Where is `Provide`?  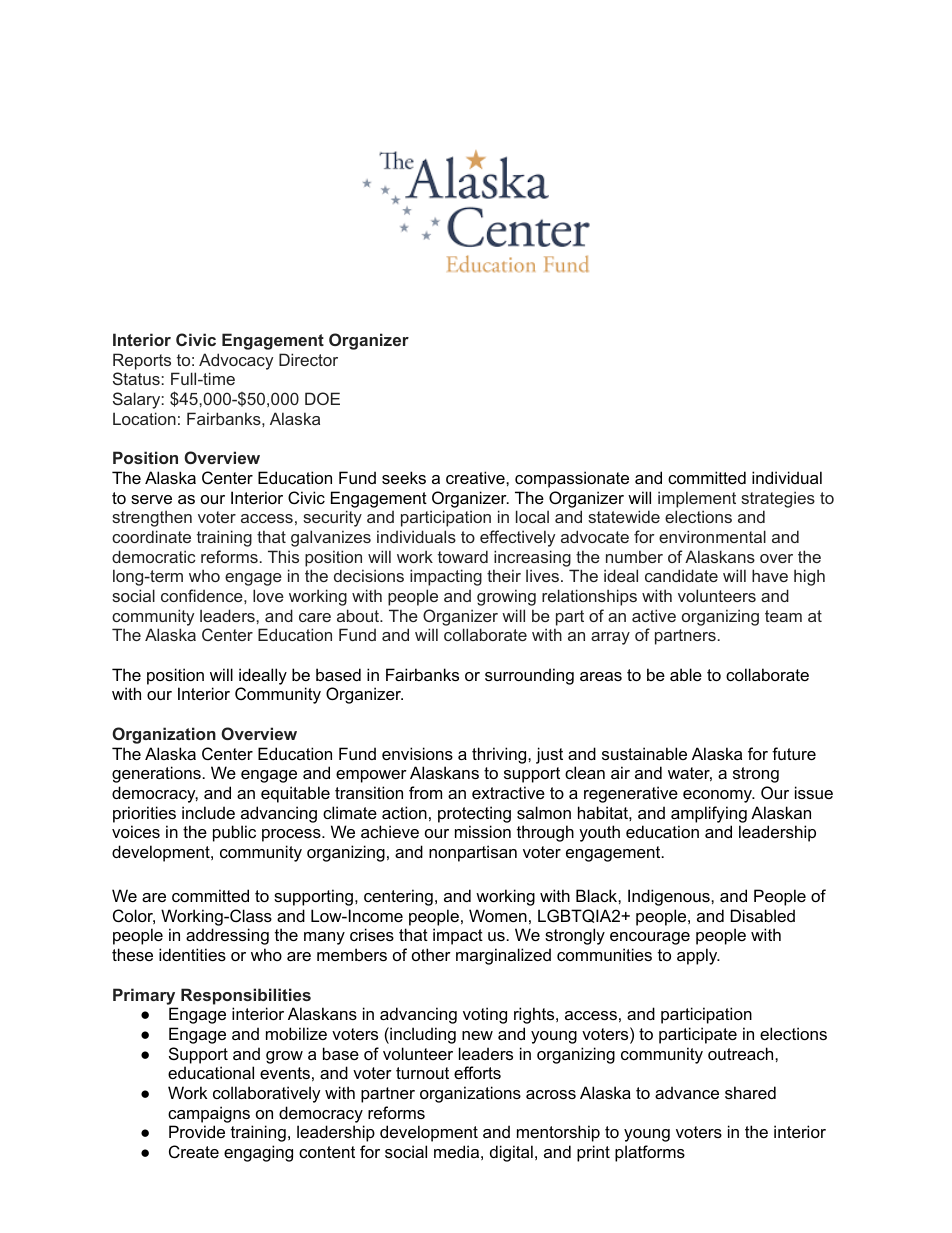 Provide is located at coordinates (197, 1131).
